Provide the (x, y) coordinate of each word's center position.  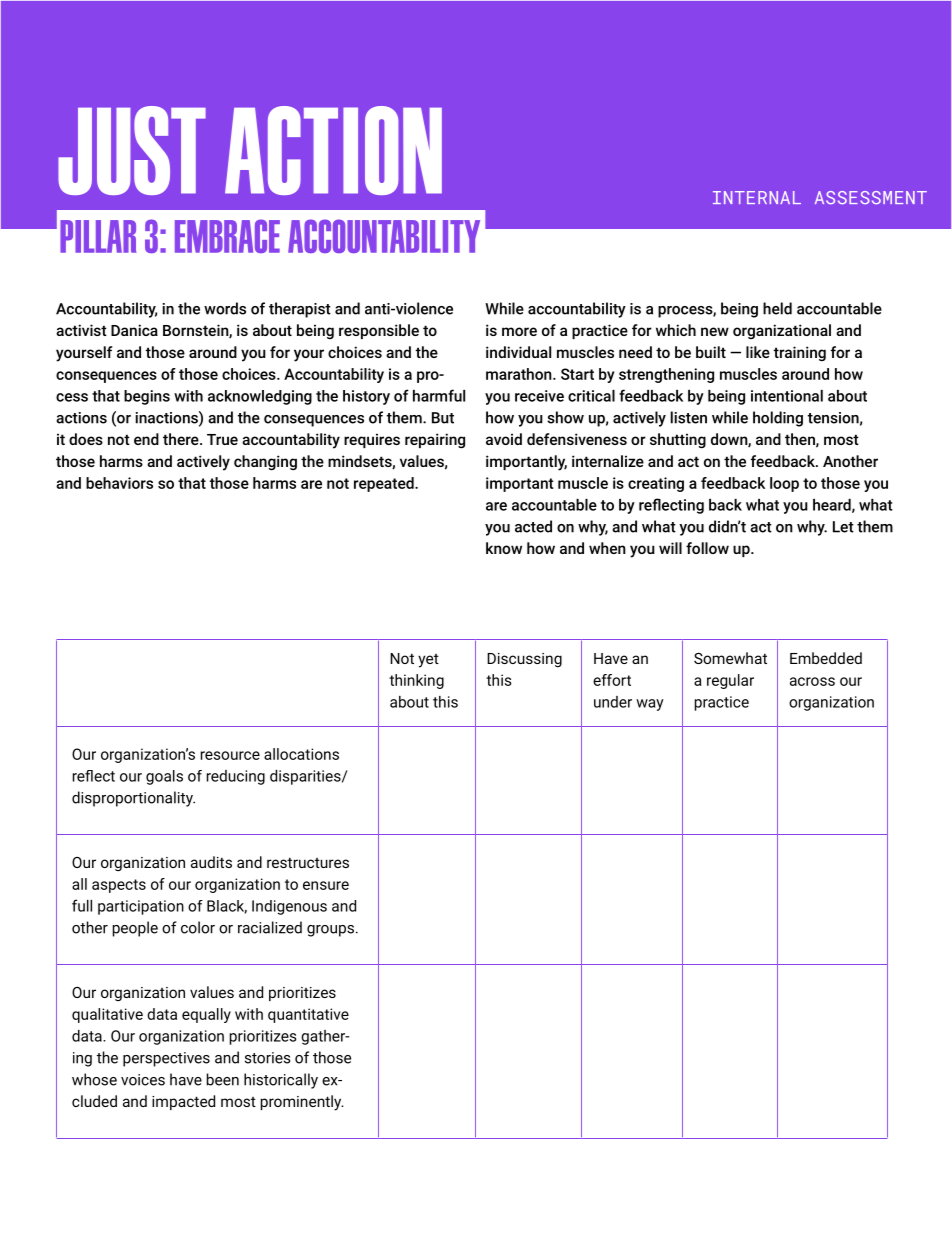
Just (132, 150)
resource (230, 755)
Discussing (524, 660)
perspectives (166, 1059)
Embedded (826, 658)
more (519, 331)
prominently (302, 1103)
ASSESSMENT (871, 197)
